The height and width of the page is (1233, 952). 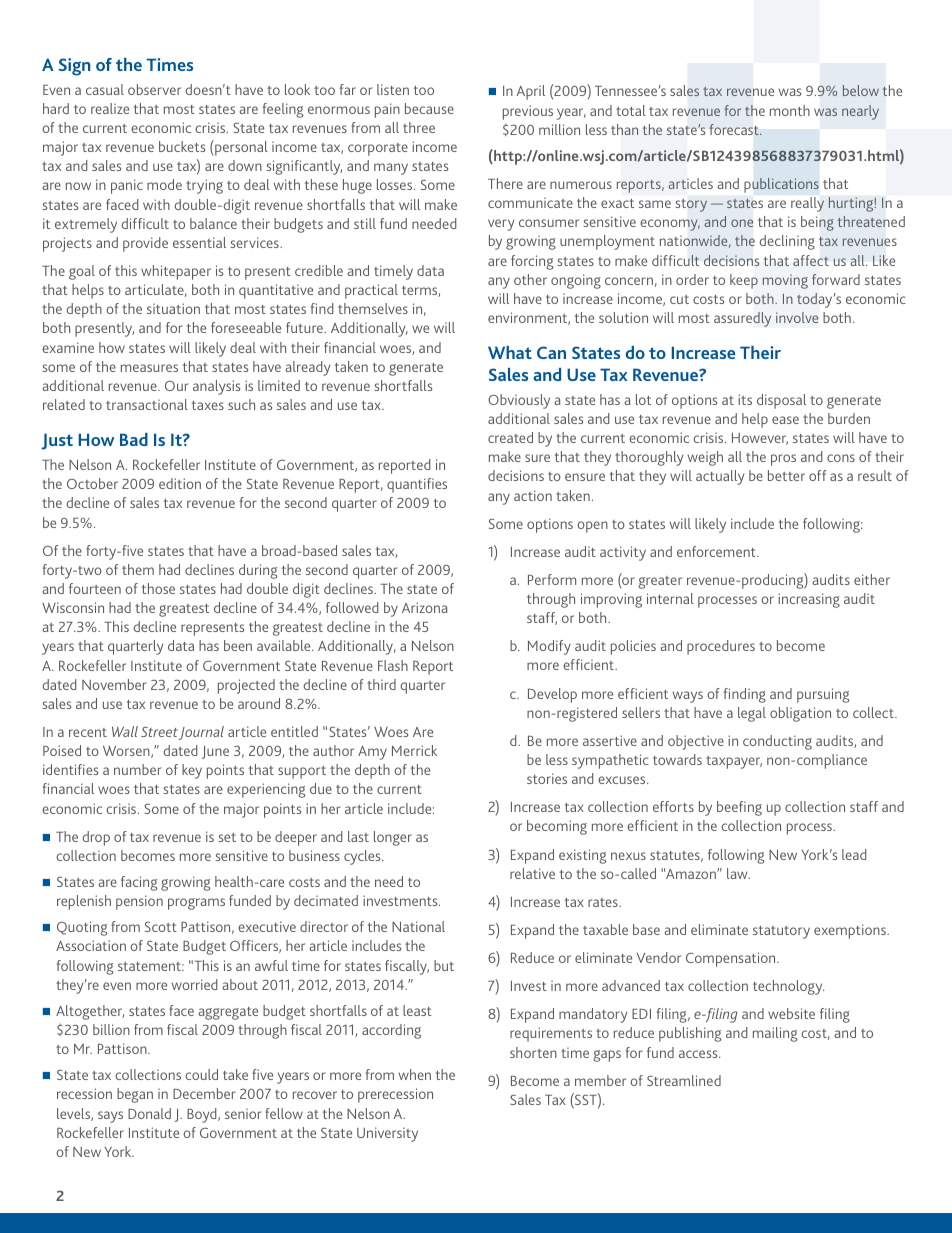 What do you see at coordinates (110, 108) in the page?
I see `realize` at bounding box center [110, 108].
